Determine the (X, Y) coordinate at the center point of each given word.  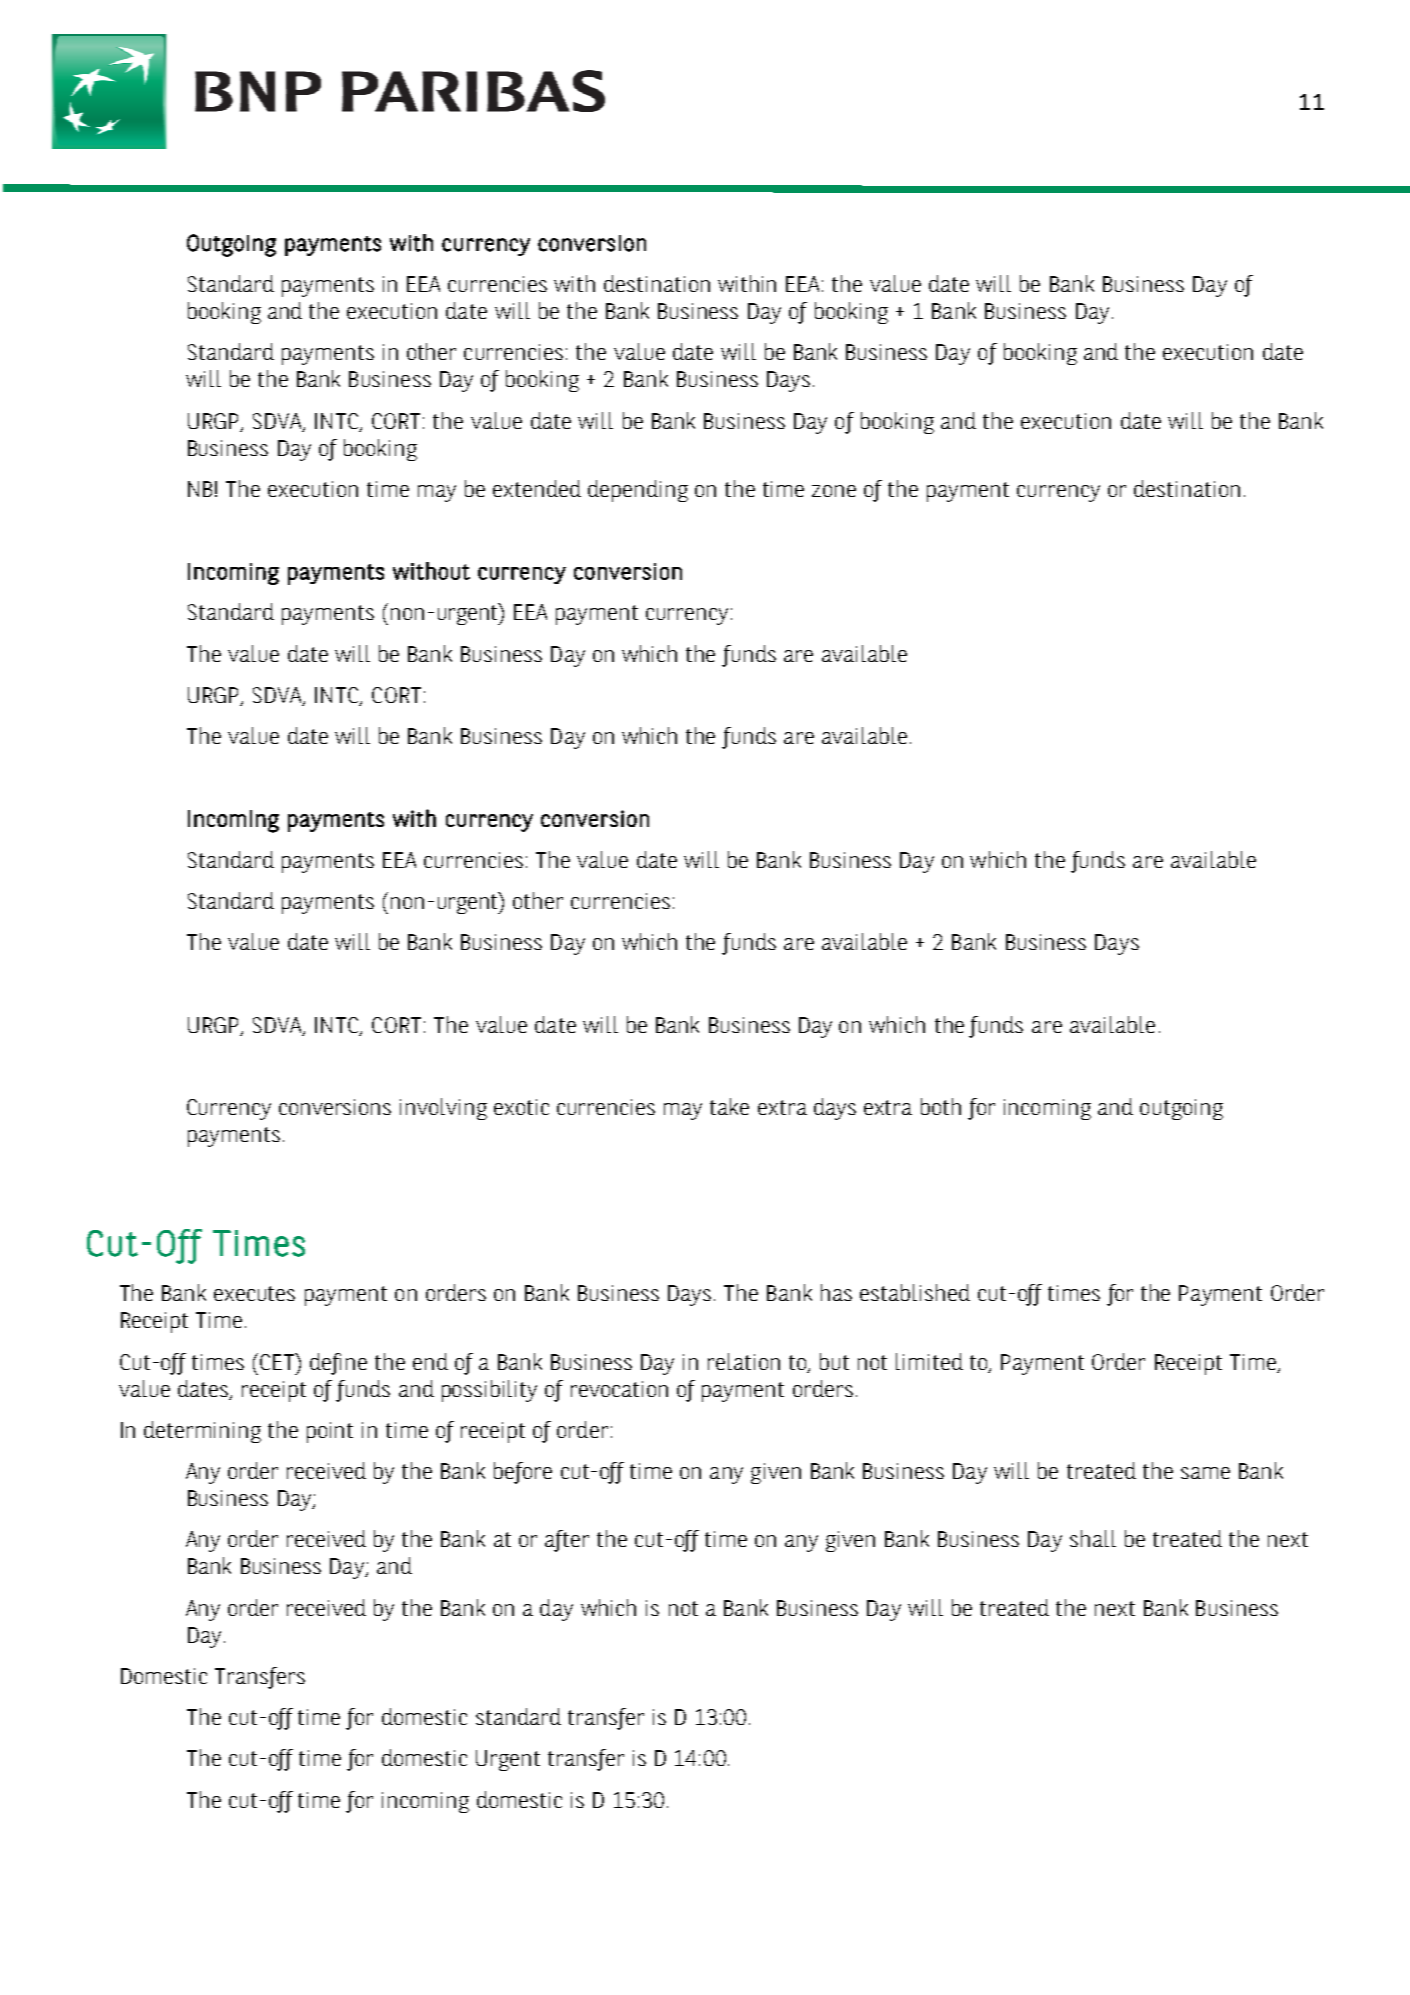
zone (834, 491)
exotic (521, 1107)
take (729, 1106)
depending (638, 491)
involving (443, 1109)
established (915, 1292)
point (330, 1432)
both (941, 1106)
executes (254, 1293)
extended (537, 488)
